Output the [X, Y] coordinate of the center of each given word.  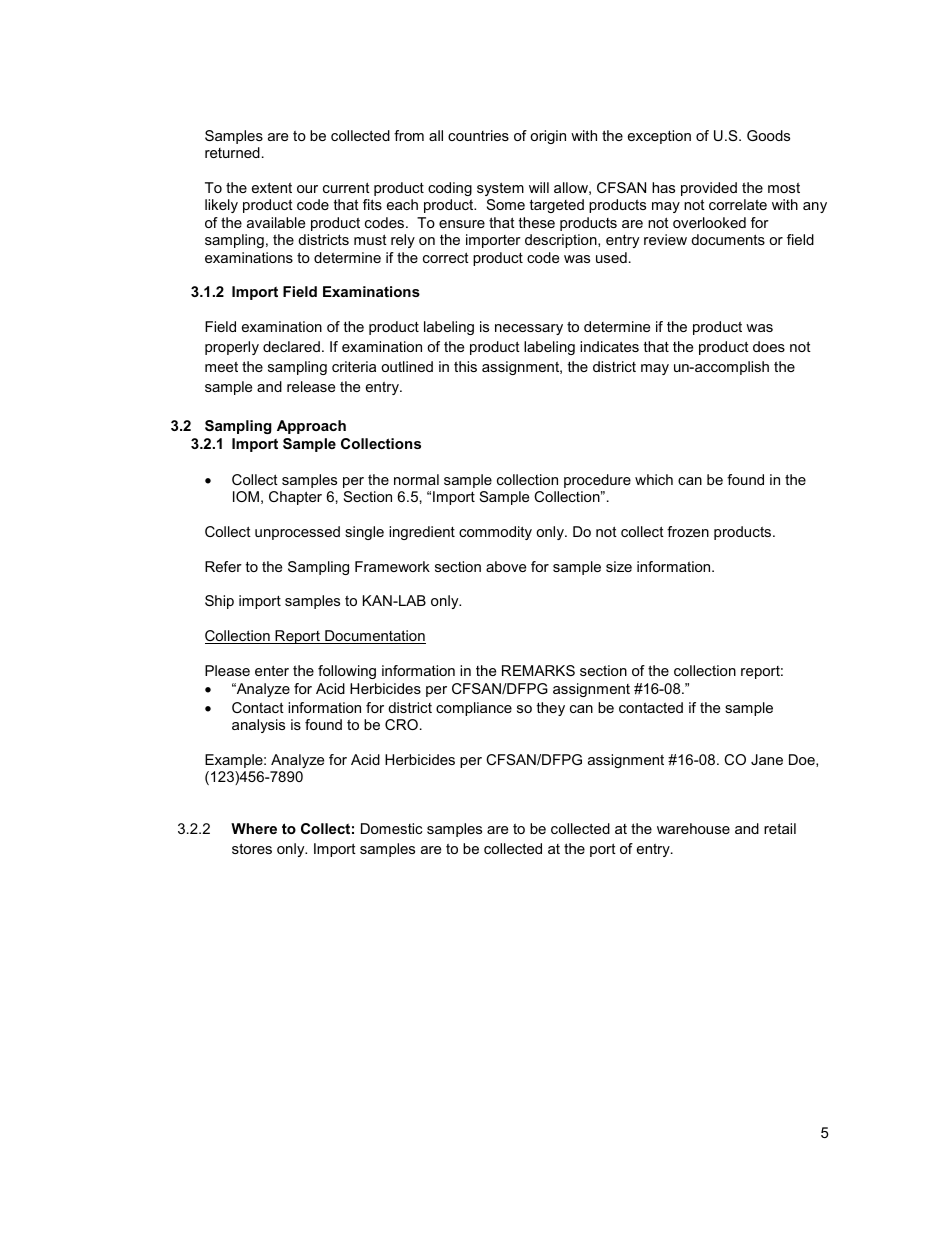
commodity [495, 533]
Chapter [295, 498]
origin [548, 137]
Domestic [391, 828]
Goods [768, 135]
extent [272, 187]
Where [254, 828]
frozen [688, 531]
